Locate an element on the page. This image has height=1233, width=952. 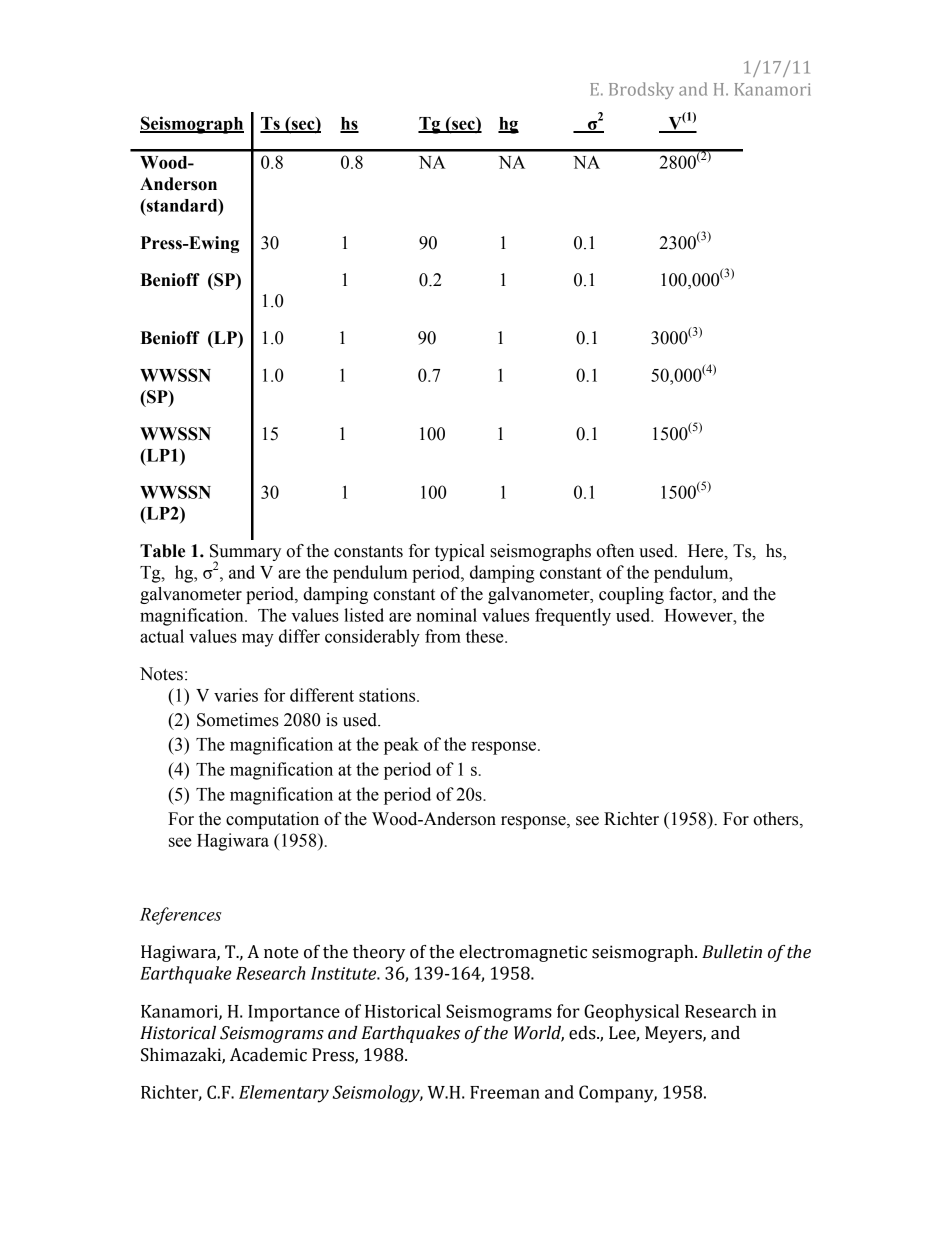
typical is located at coordinates (460, 552).
